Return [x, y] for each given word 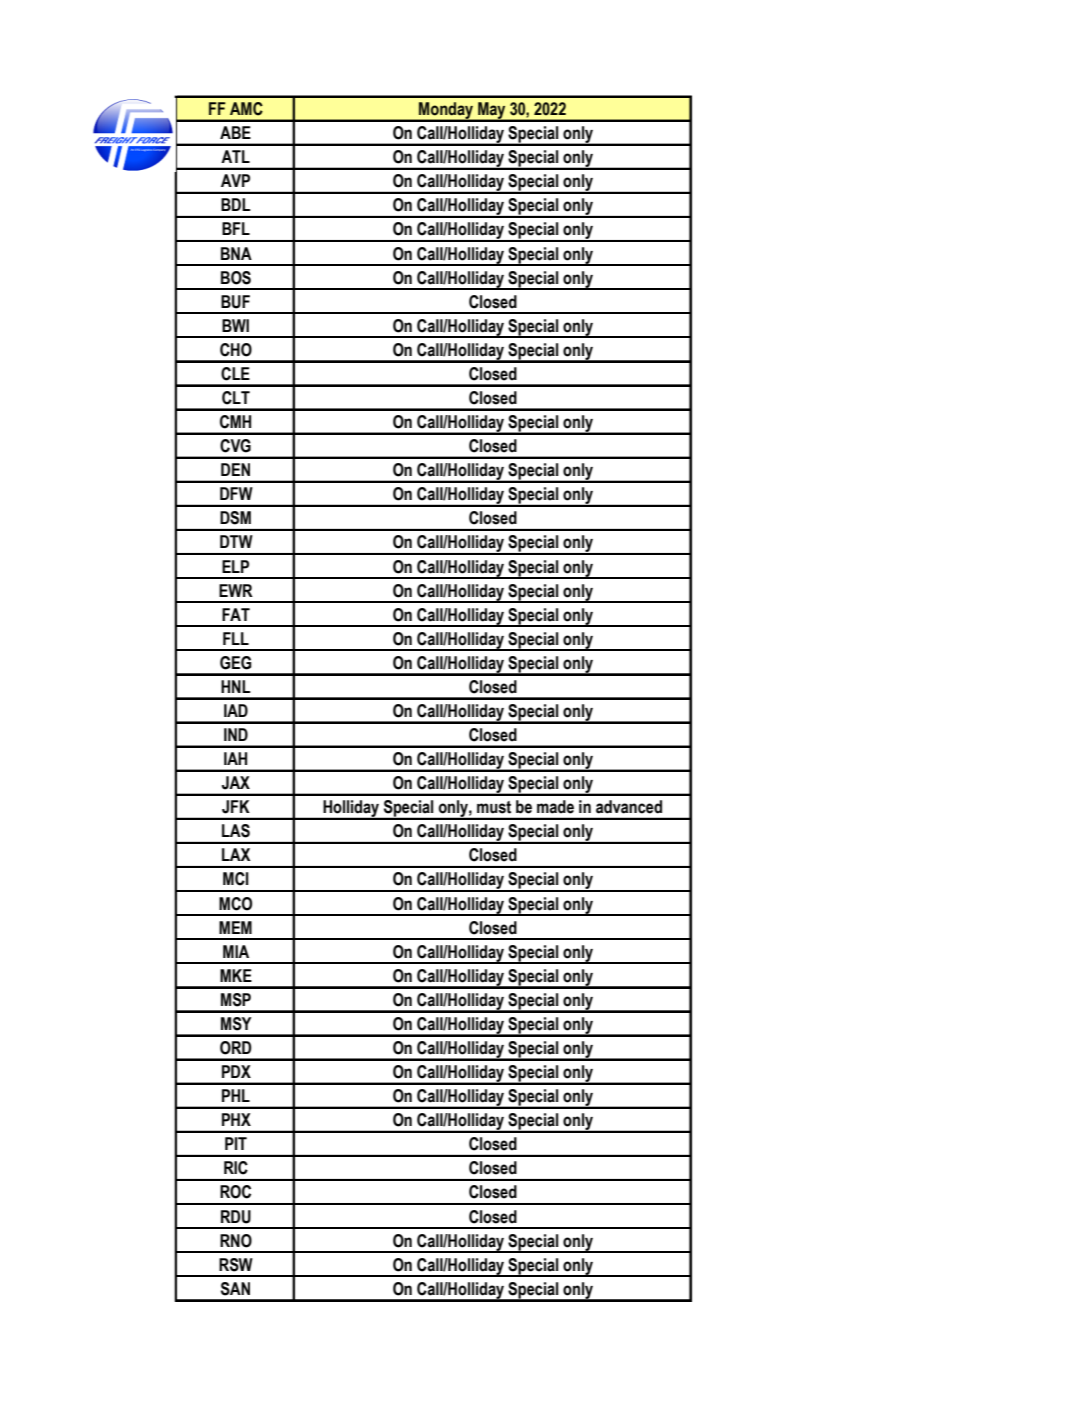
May [492, 111]
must [494, 807]
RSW [236, 1265]
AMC [246, 109]
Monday [446, 111]
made [555, 807]
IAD [236, 710]
